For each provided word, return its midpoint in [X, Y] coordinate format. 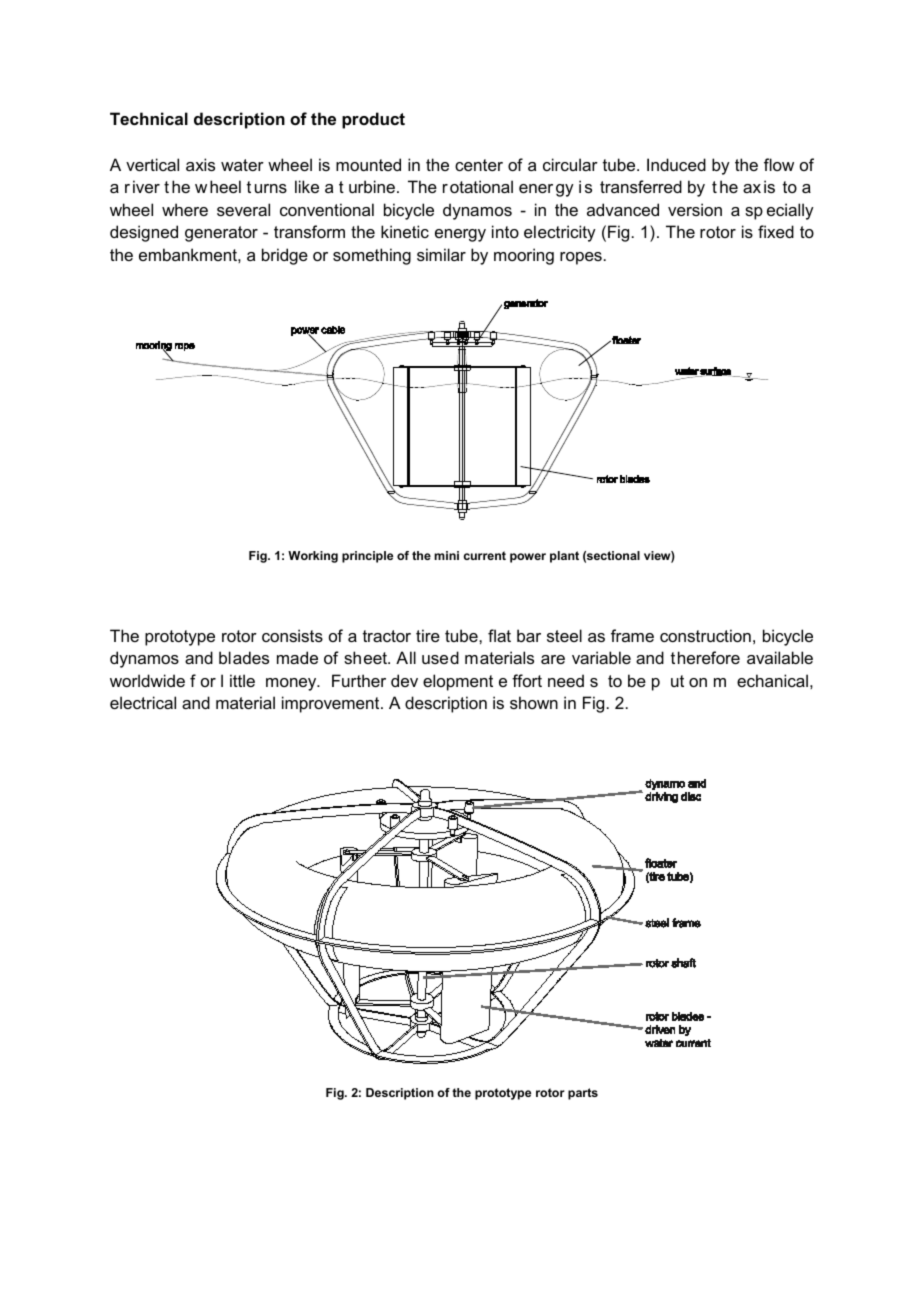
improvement [332, 704]
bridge [285, 256]
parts [583, 1094]
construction [705, 635]
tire [428, 635]
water [242, 165]
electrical [143, 702]
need [566, 680]
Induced [676, 164]
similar [441, 254]
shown [534, 702]
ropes [581, 258]
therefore [705, 657]
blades [244, 657]
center [479, 165]
